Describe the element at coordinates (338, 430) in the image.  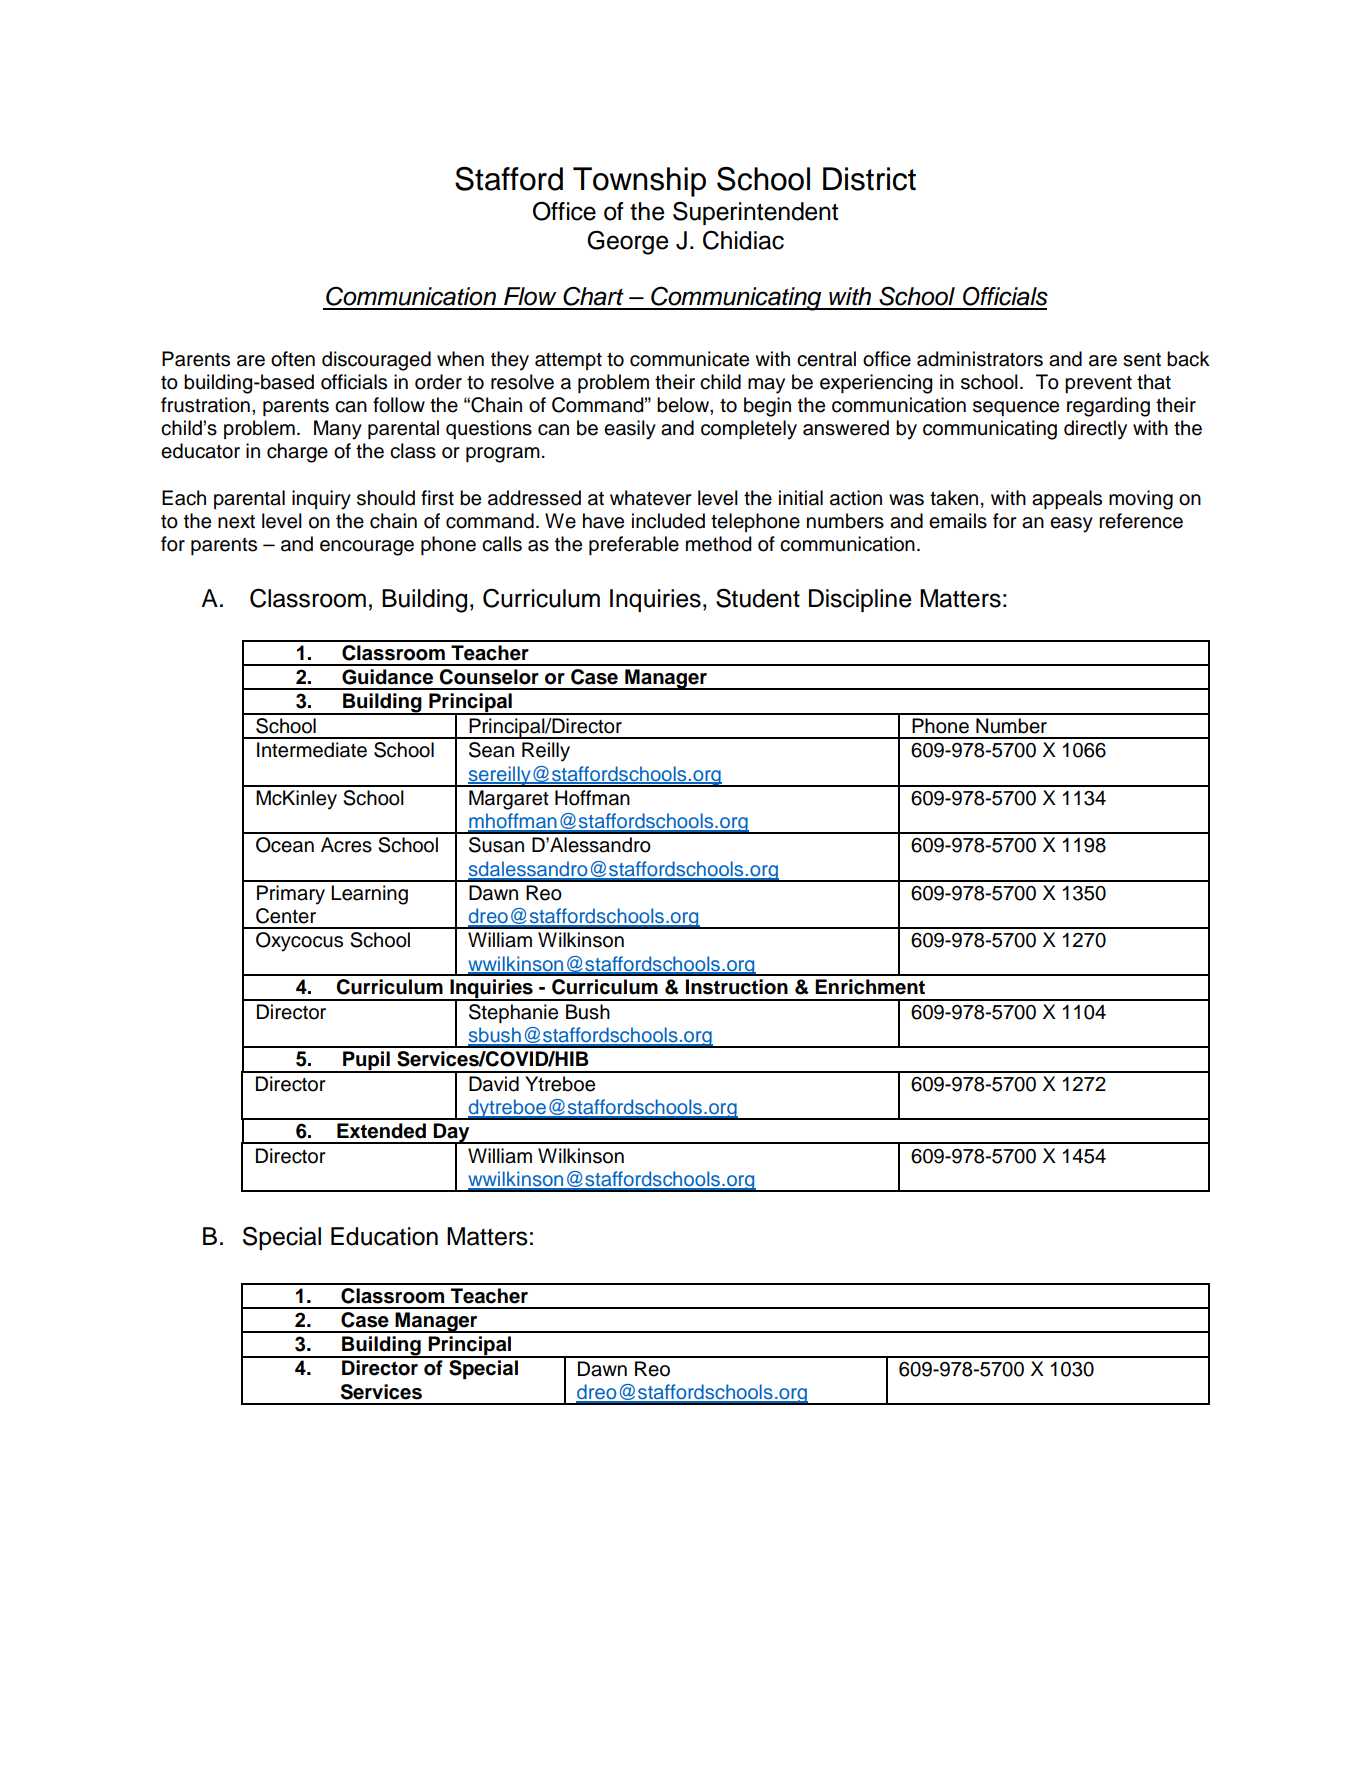
I see `Many` at that location.
